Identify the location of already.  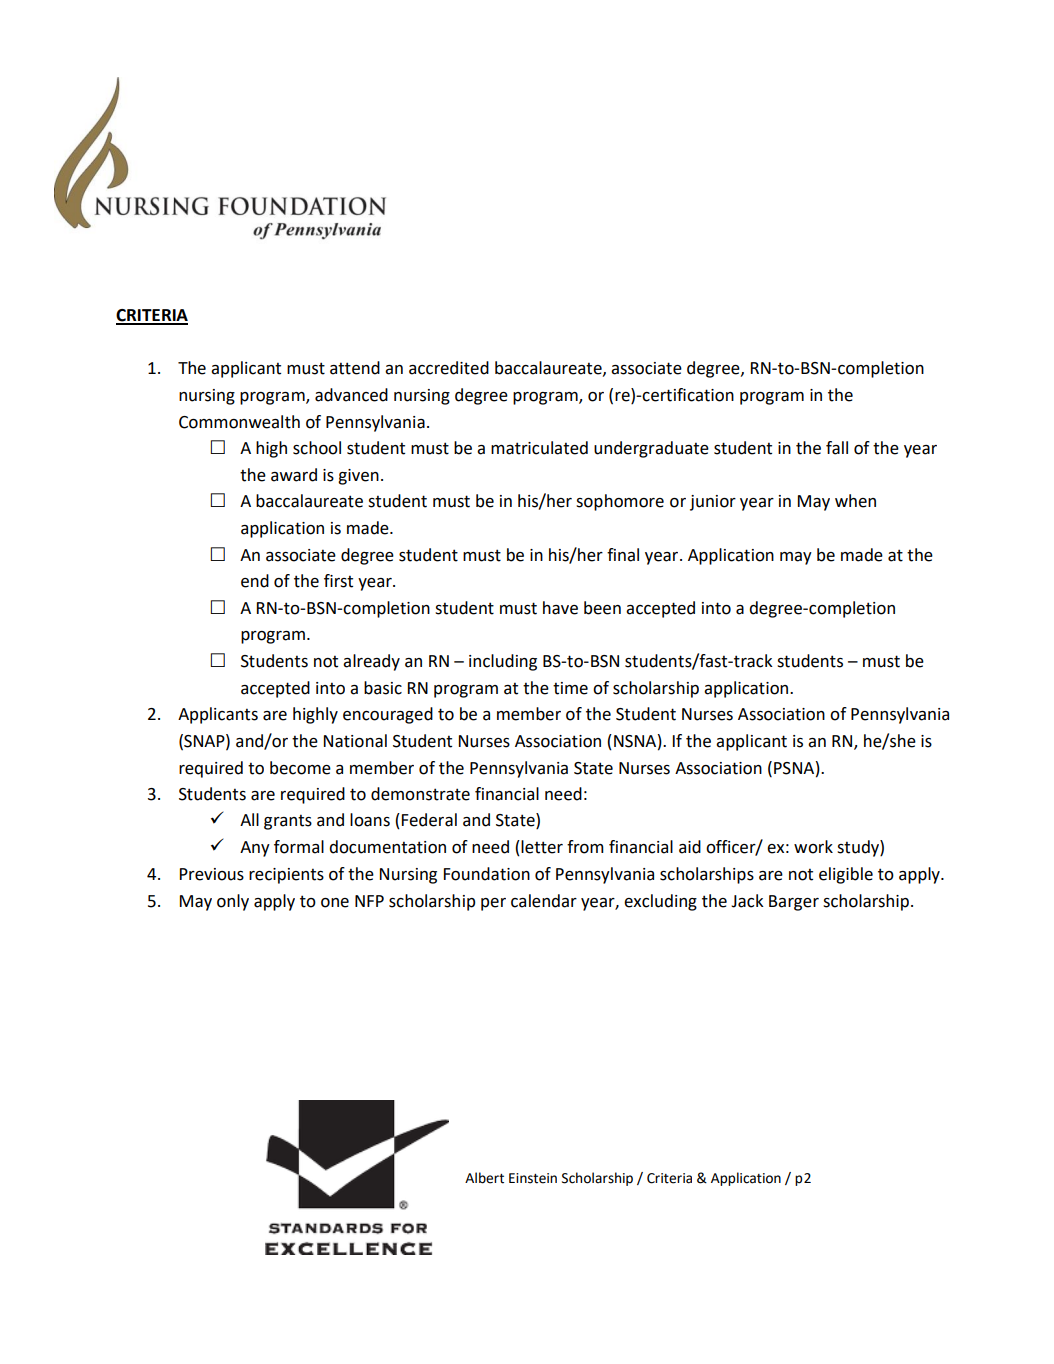
(371, 662).
